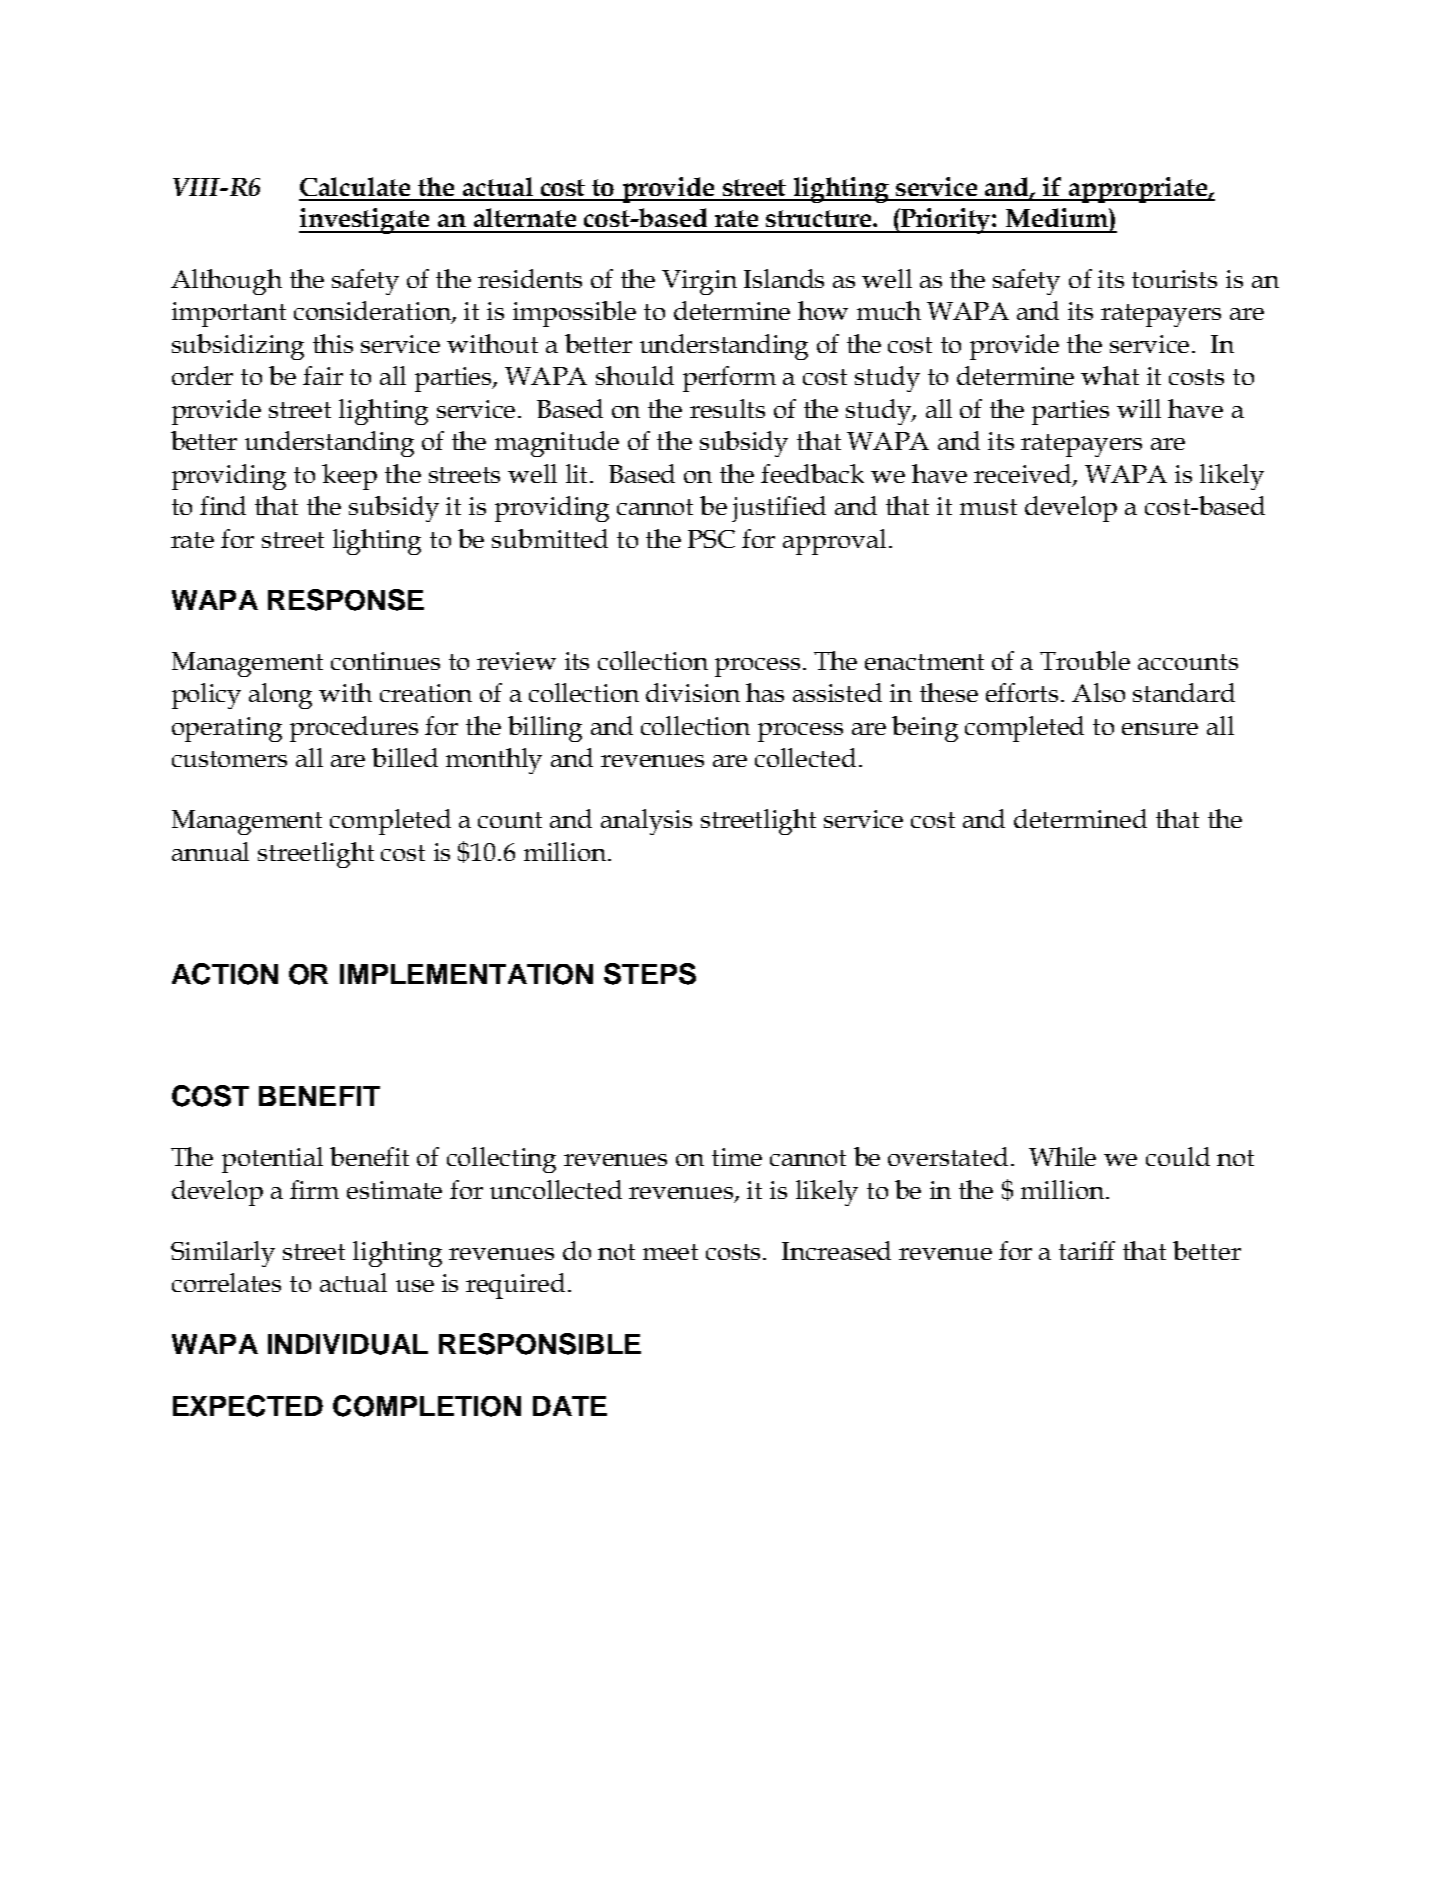 The image size is (1454, 1881). I want to click on billed, so click(405, 757).
